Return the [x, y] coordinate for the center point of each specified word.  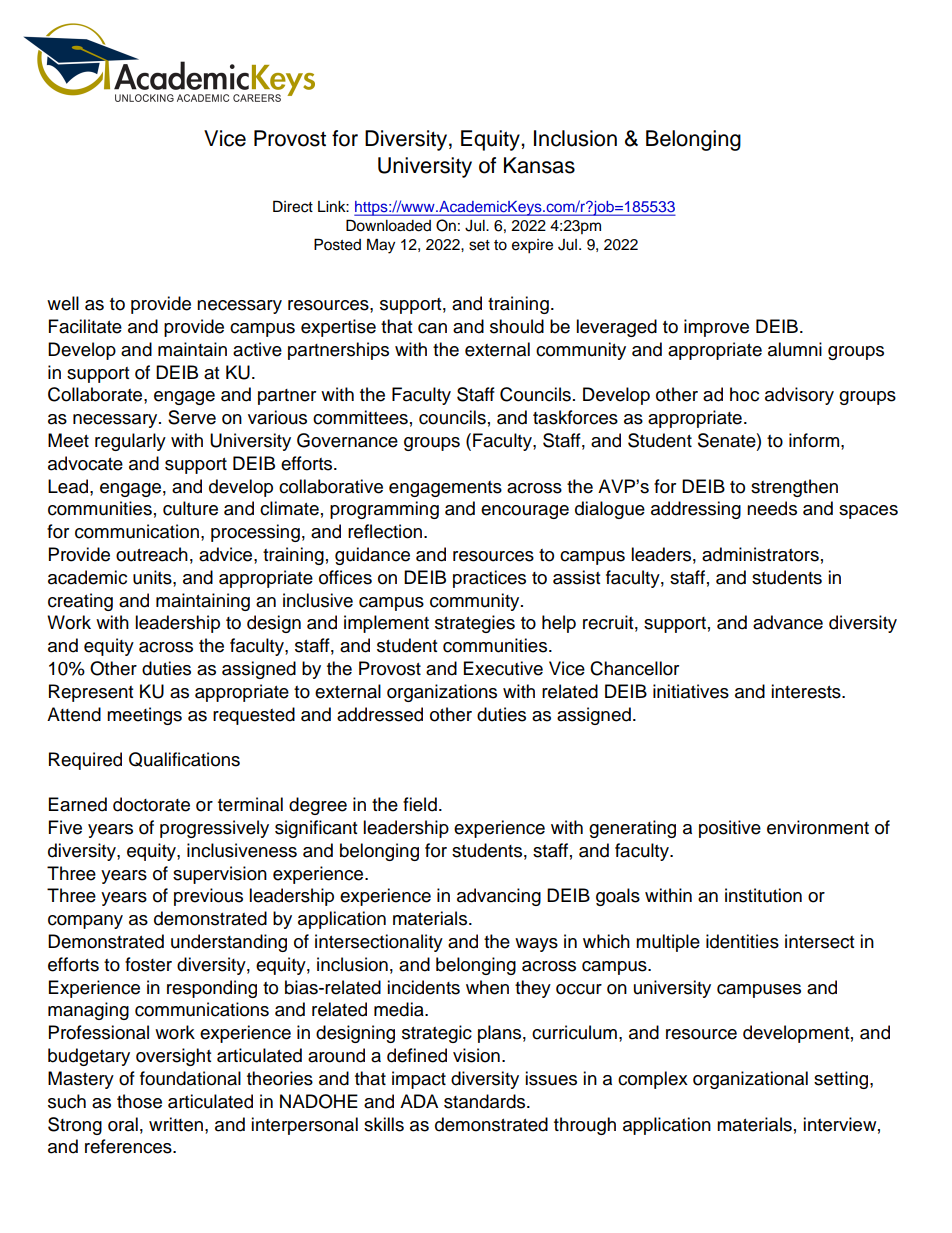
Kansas [539, 165]
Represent [91, 693]
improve [716, 328]
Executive [503, 668]
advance [788, 622]
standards [486, 1101]
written [177, 1124]
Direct [293, 206]
